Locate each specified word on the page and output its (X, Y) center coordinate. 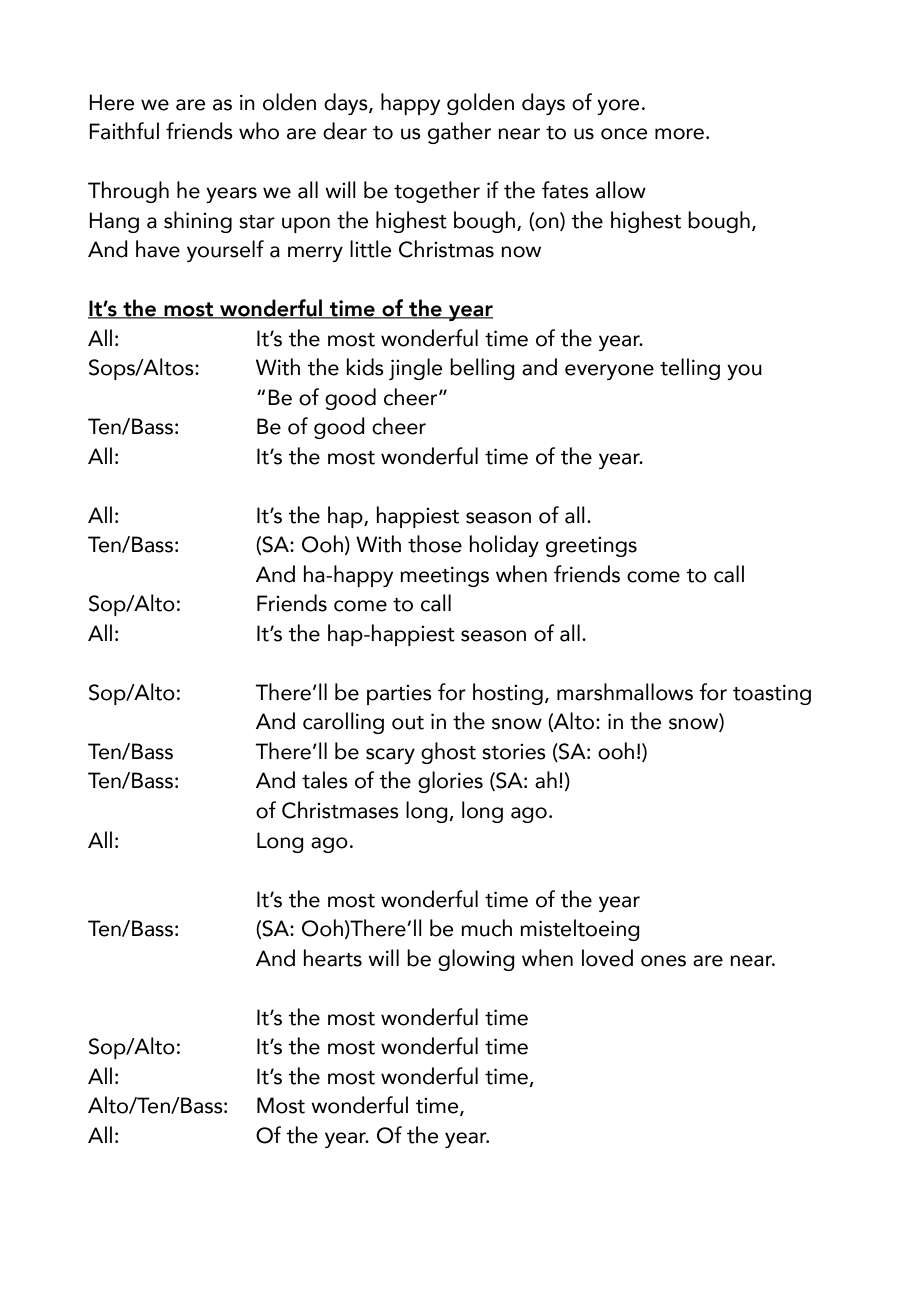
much (486, 928)
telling (690, 369)
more (679, 134)
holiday (504, 546)
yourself (225, 251)
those (435, 544)
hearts (333, 958)
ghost (448, 753)
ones (663, 961)
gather (459, 133)
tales (325, 780)
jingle (415, 369)
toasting (772, 694)
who (259, 131)
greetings (591, 547)
